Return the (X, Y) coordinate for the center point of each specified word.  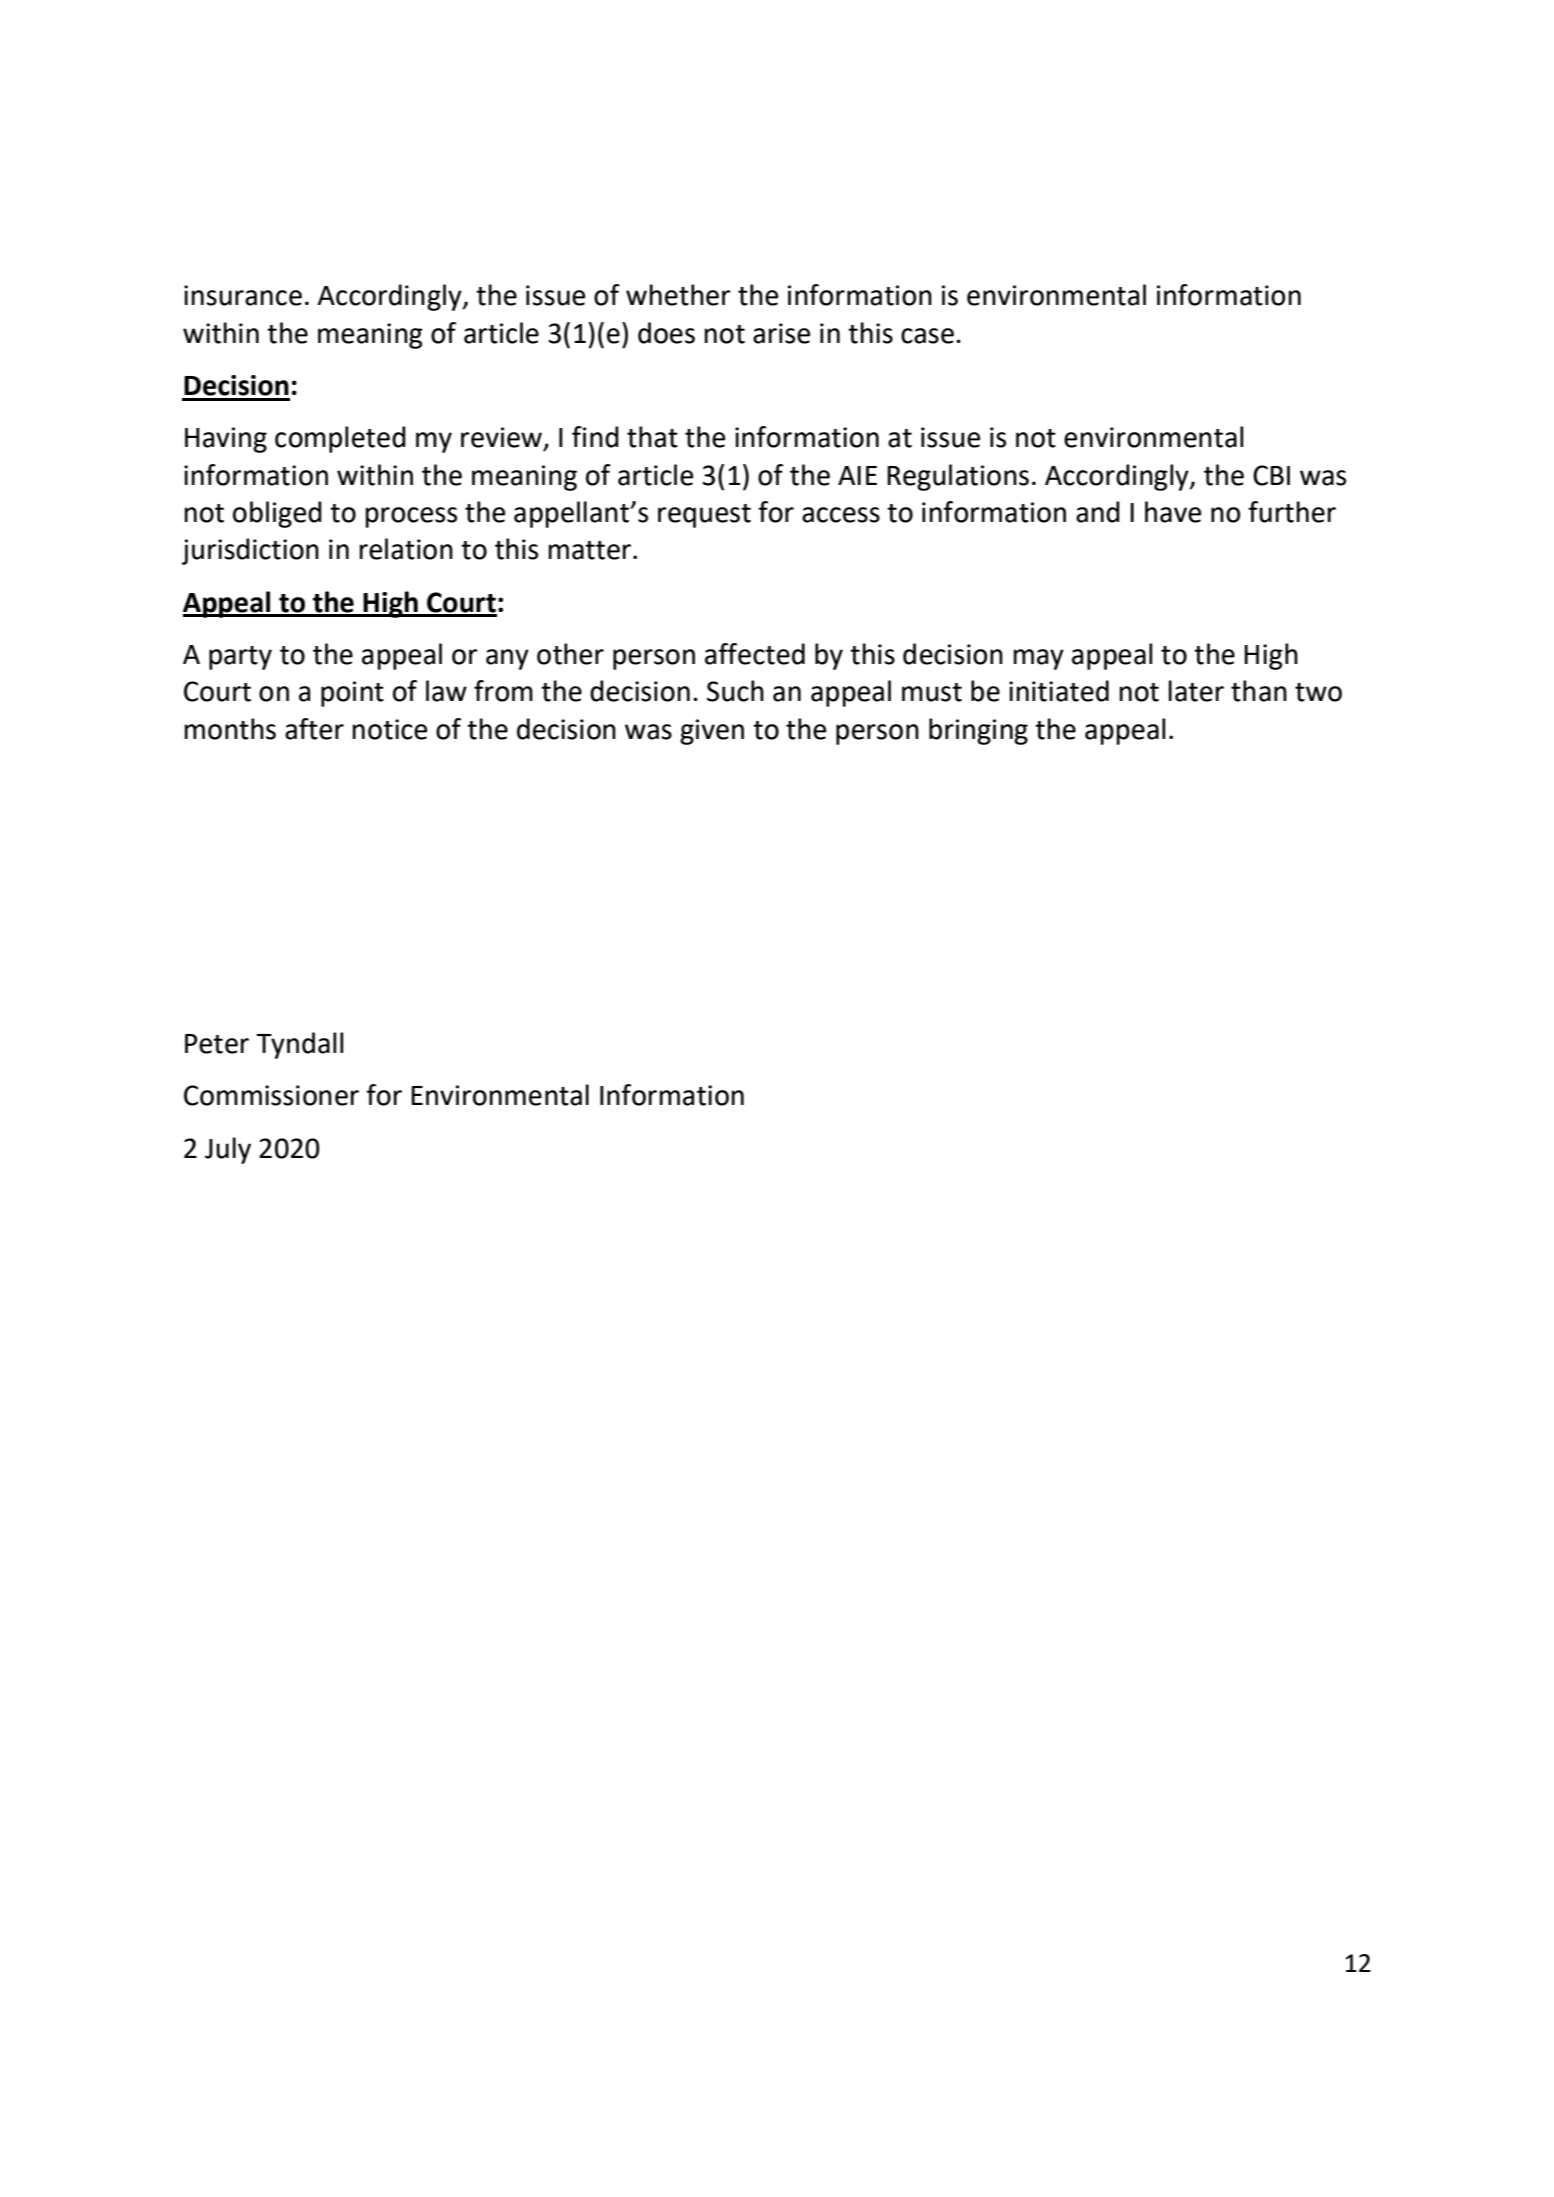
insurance (243, 295)
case (927, 336)
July (228, 1150)
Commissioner (271, 1095)
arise (781, 333)
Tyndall (300, 1045)
